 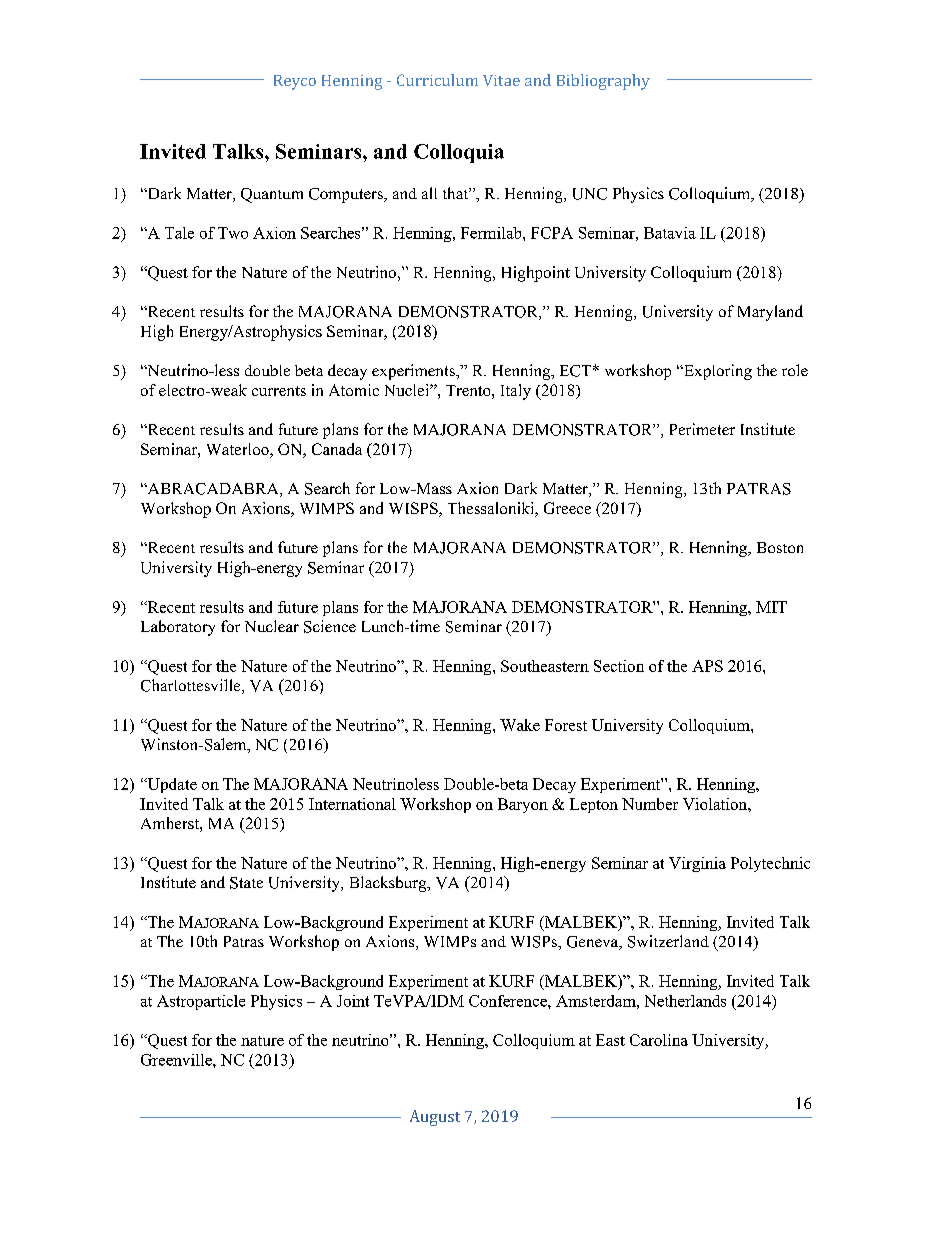 I want to click on State, so click(x=246, y=883).
